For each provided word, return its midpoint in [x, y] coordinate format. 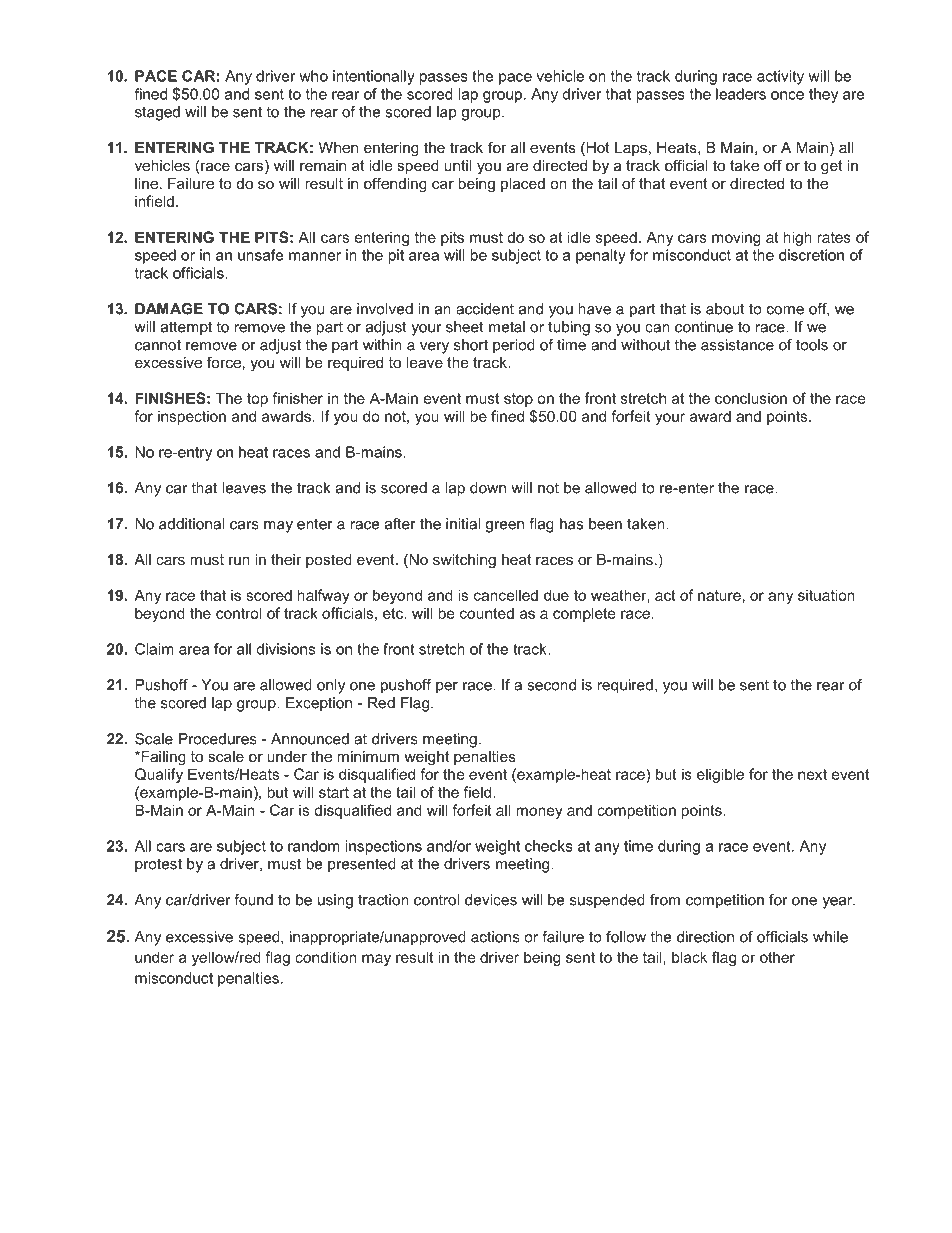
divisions [285, 649]
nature [719, 595]
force [224, 362]
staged [157, 113]
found [253, 900]
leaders [741, 94]
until [458, 165]
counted [487, 613]
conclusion [751, 398]
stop [518, 400]
